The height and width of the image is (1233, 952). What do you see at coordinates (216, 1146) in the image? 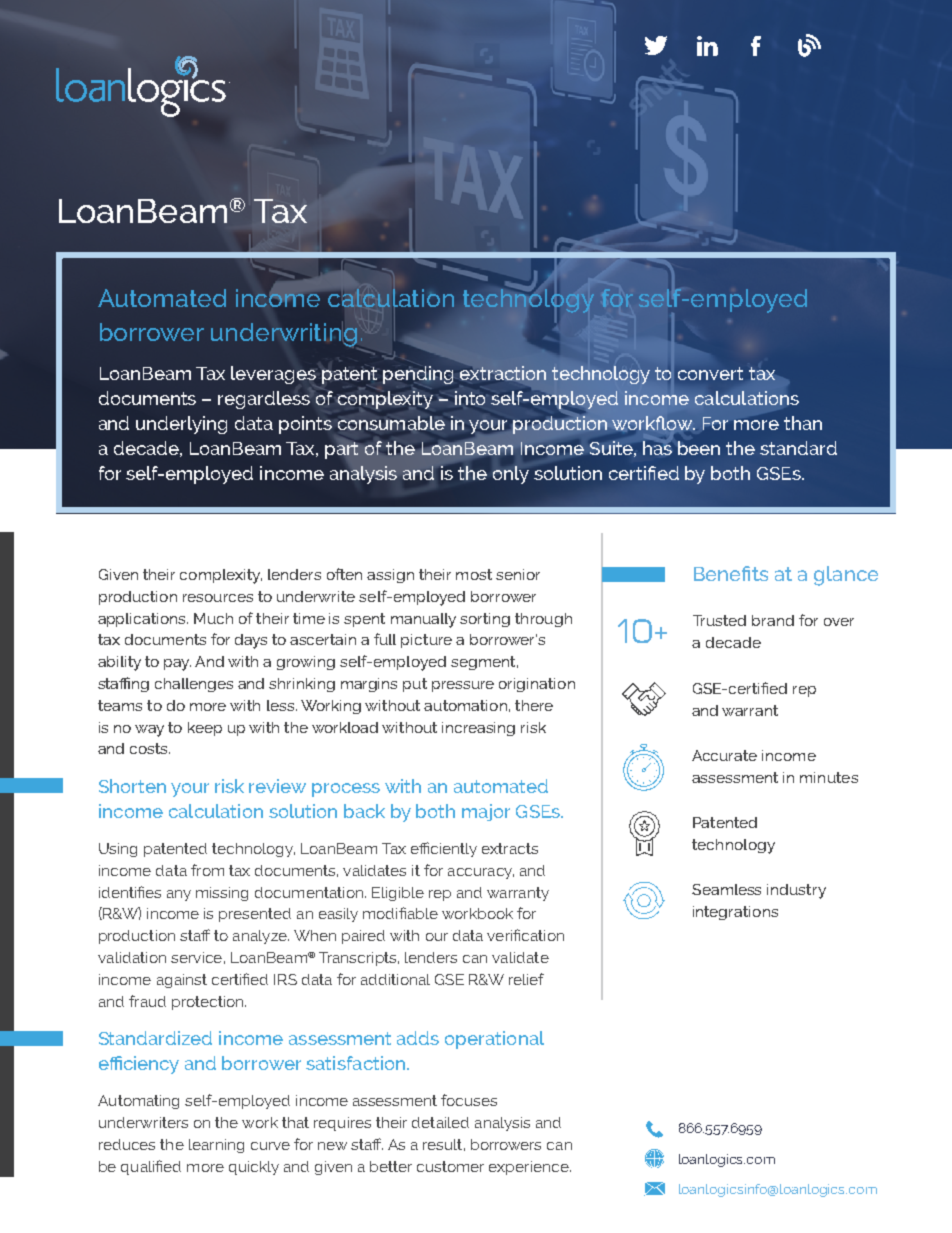
I see `learning` at bounding box center [216, 1146].
